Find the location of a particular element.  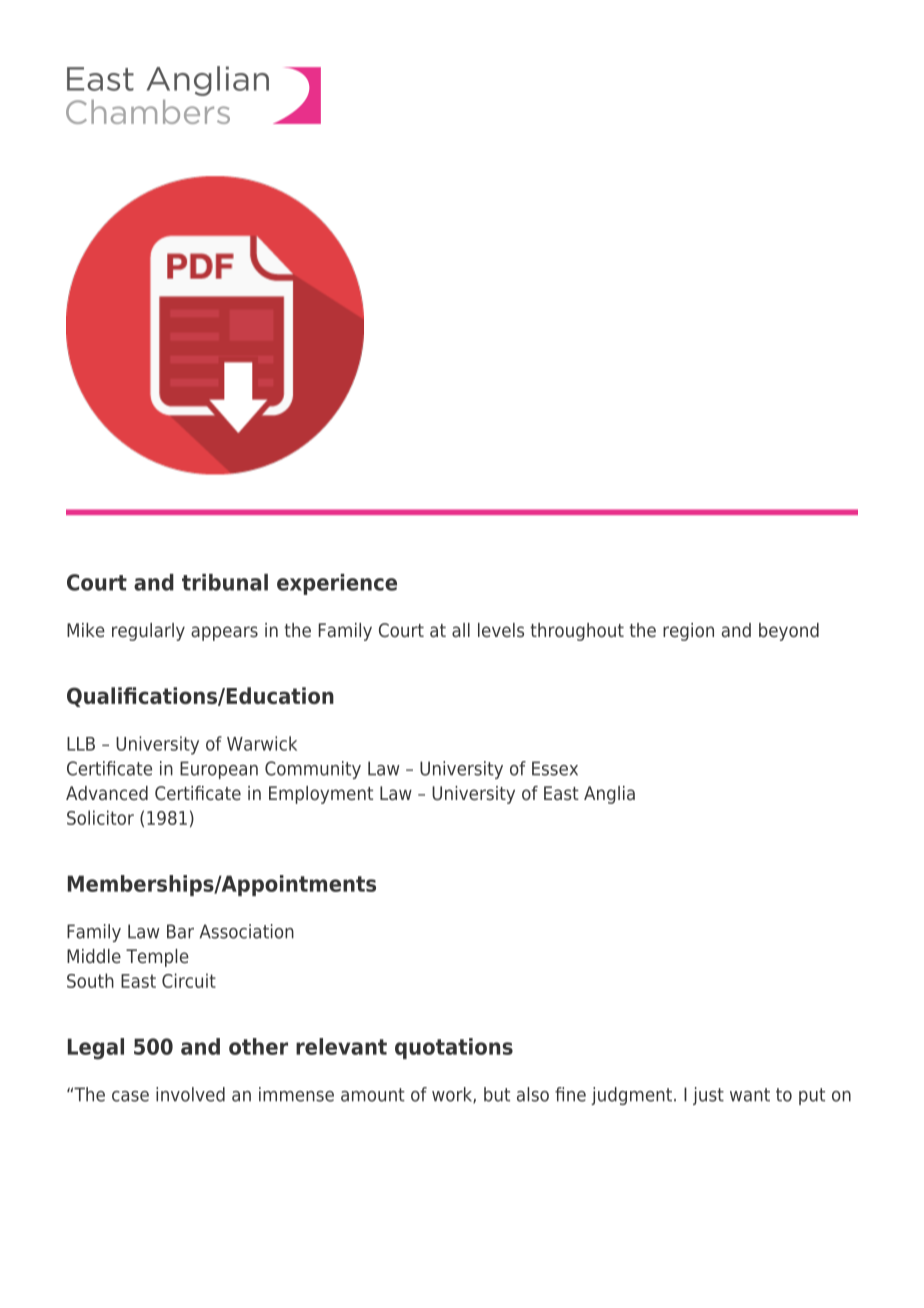

Essex is located at coordinates (555, 768).
